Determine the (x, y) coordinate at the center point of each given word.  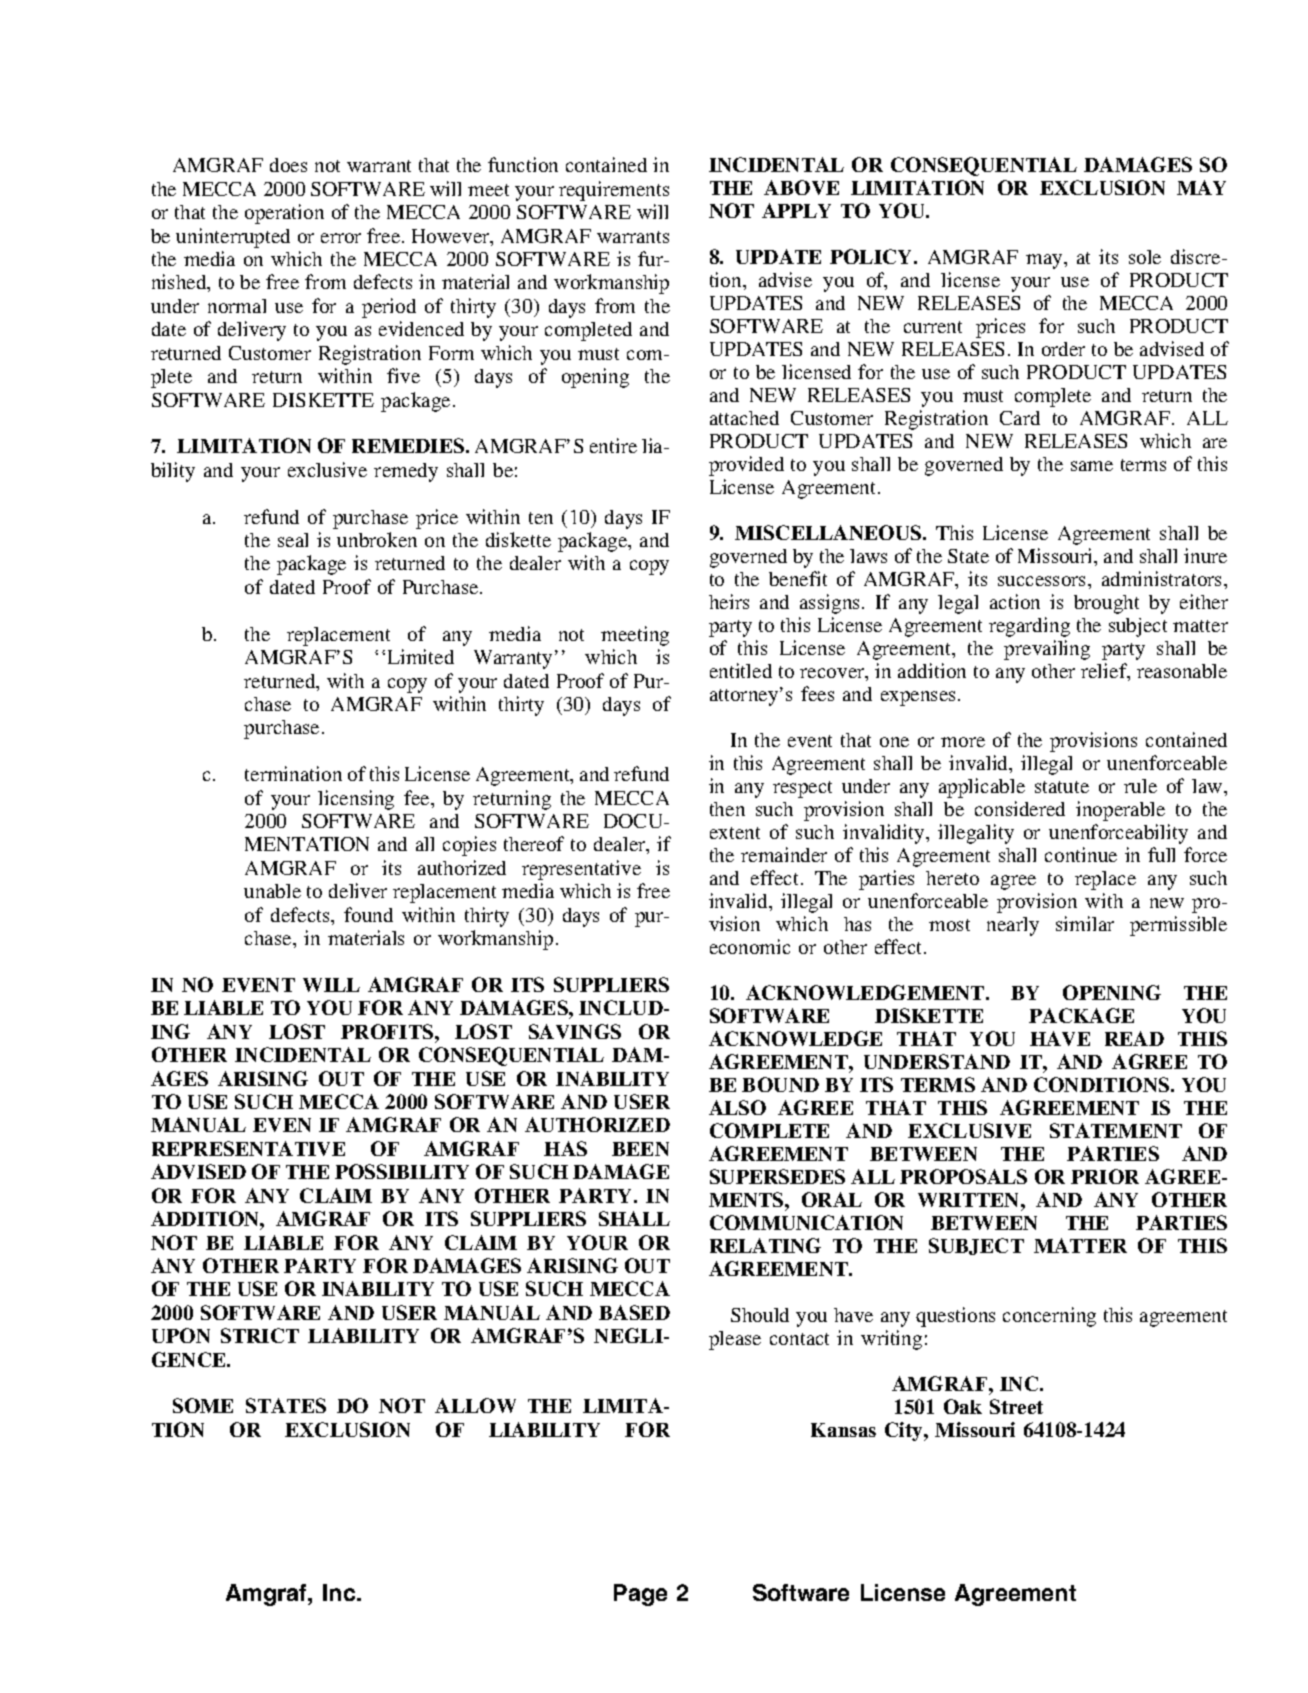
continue (1081, 854)
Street (1016, 1406)
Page (640, 1595)
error (341, 238)
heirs (729, 601)
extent (735, 833)
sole (1145, 257)
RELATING (765, 1245)
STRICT (260, 1335)
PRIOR (1105, 1176)
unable (272, 891)
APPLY (796, 210)
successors (1043, 581)
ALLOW (475, 1405)
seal (293, 540)
